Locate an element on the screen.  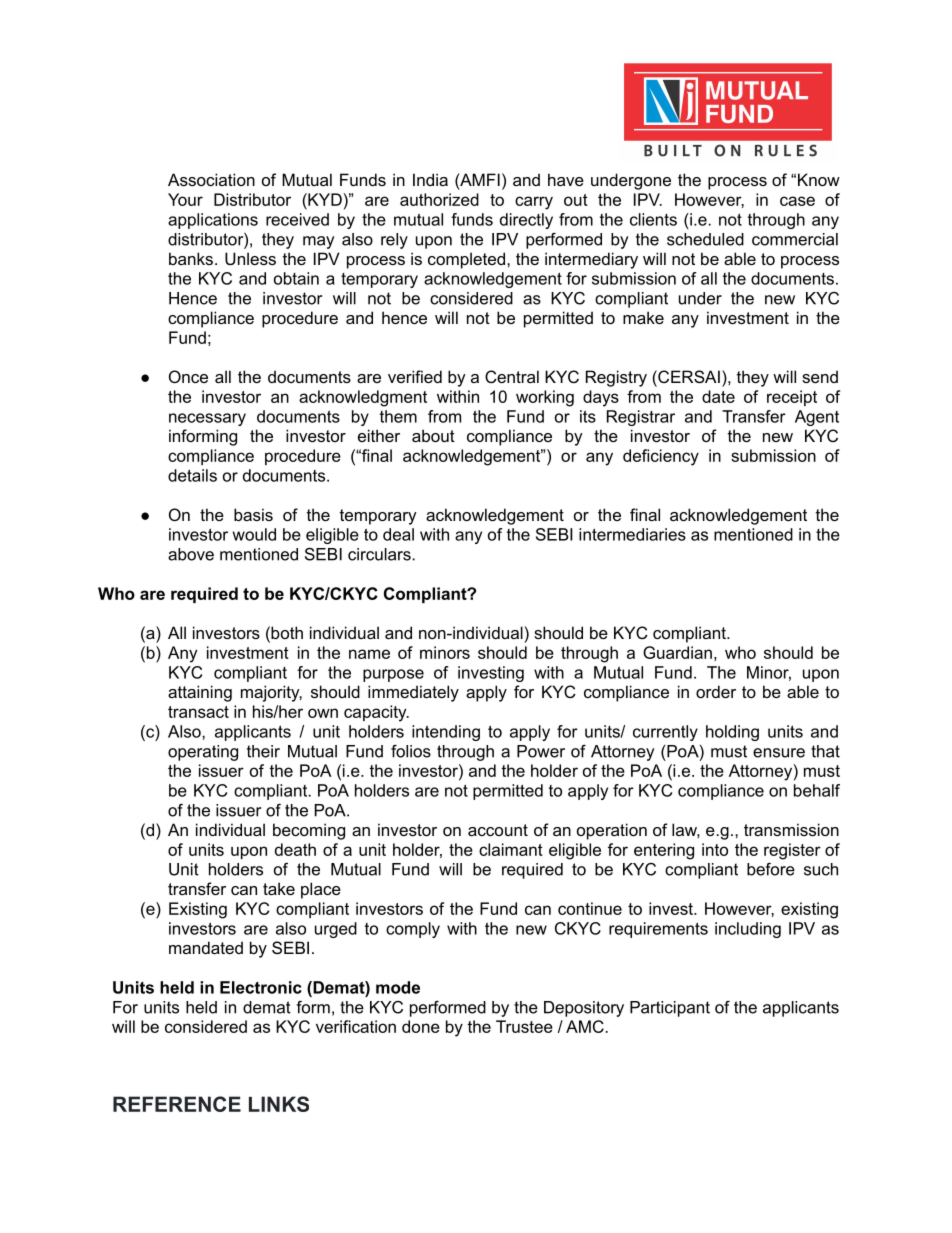
directly is located at coordinates (526, 221).
